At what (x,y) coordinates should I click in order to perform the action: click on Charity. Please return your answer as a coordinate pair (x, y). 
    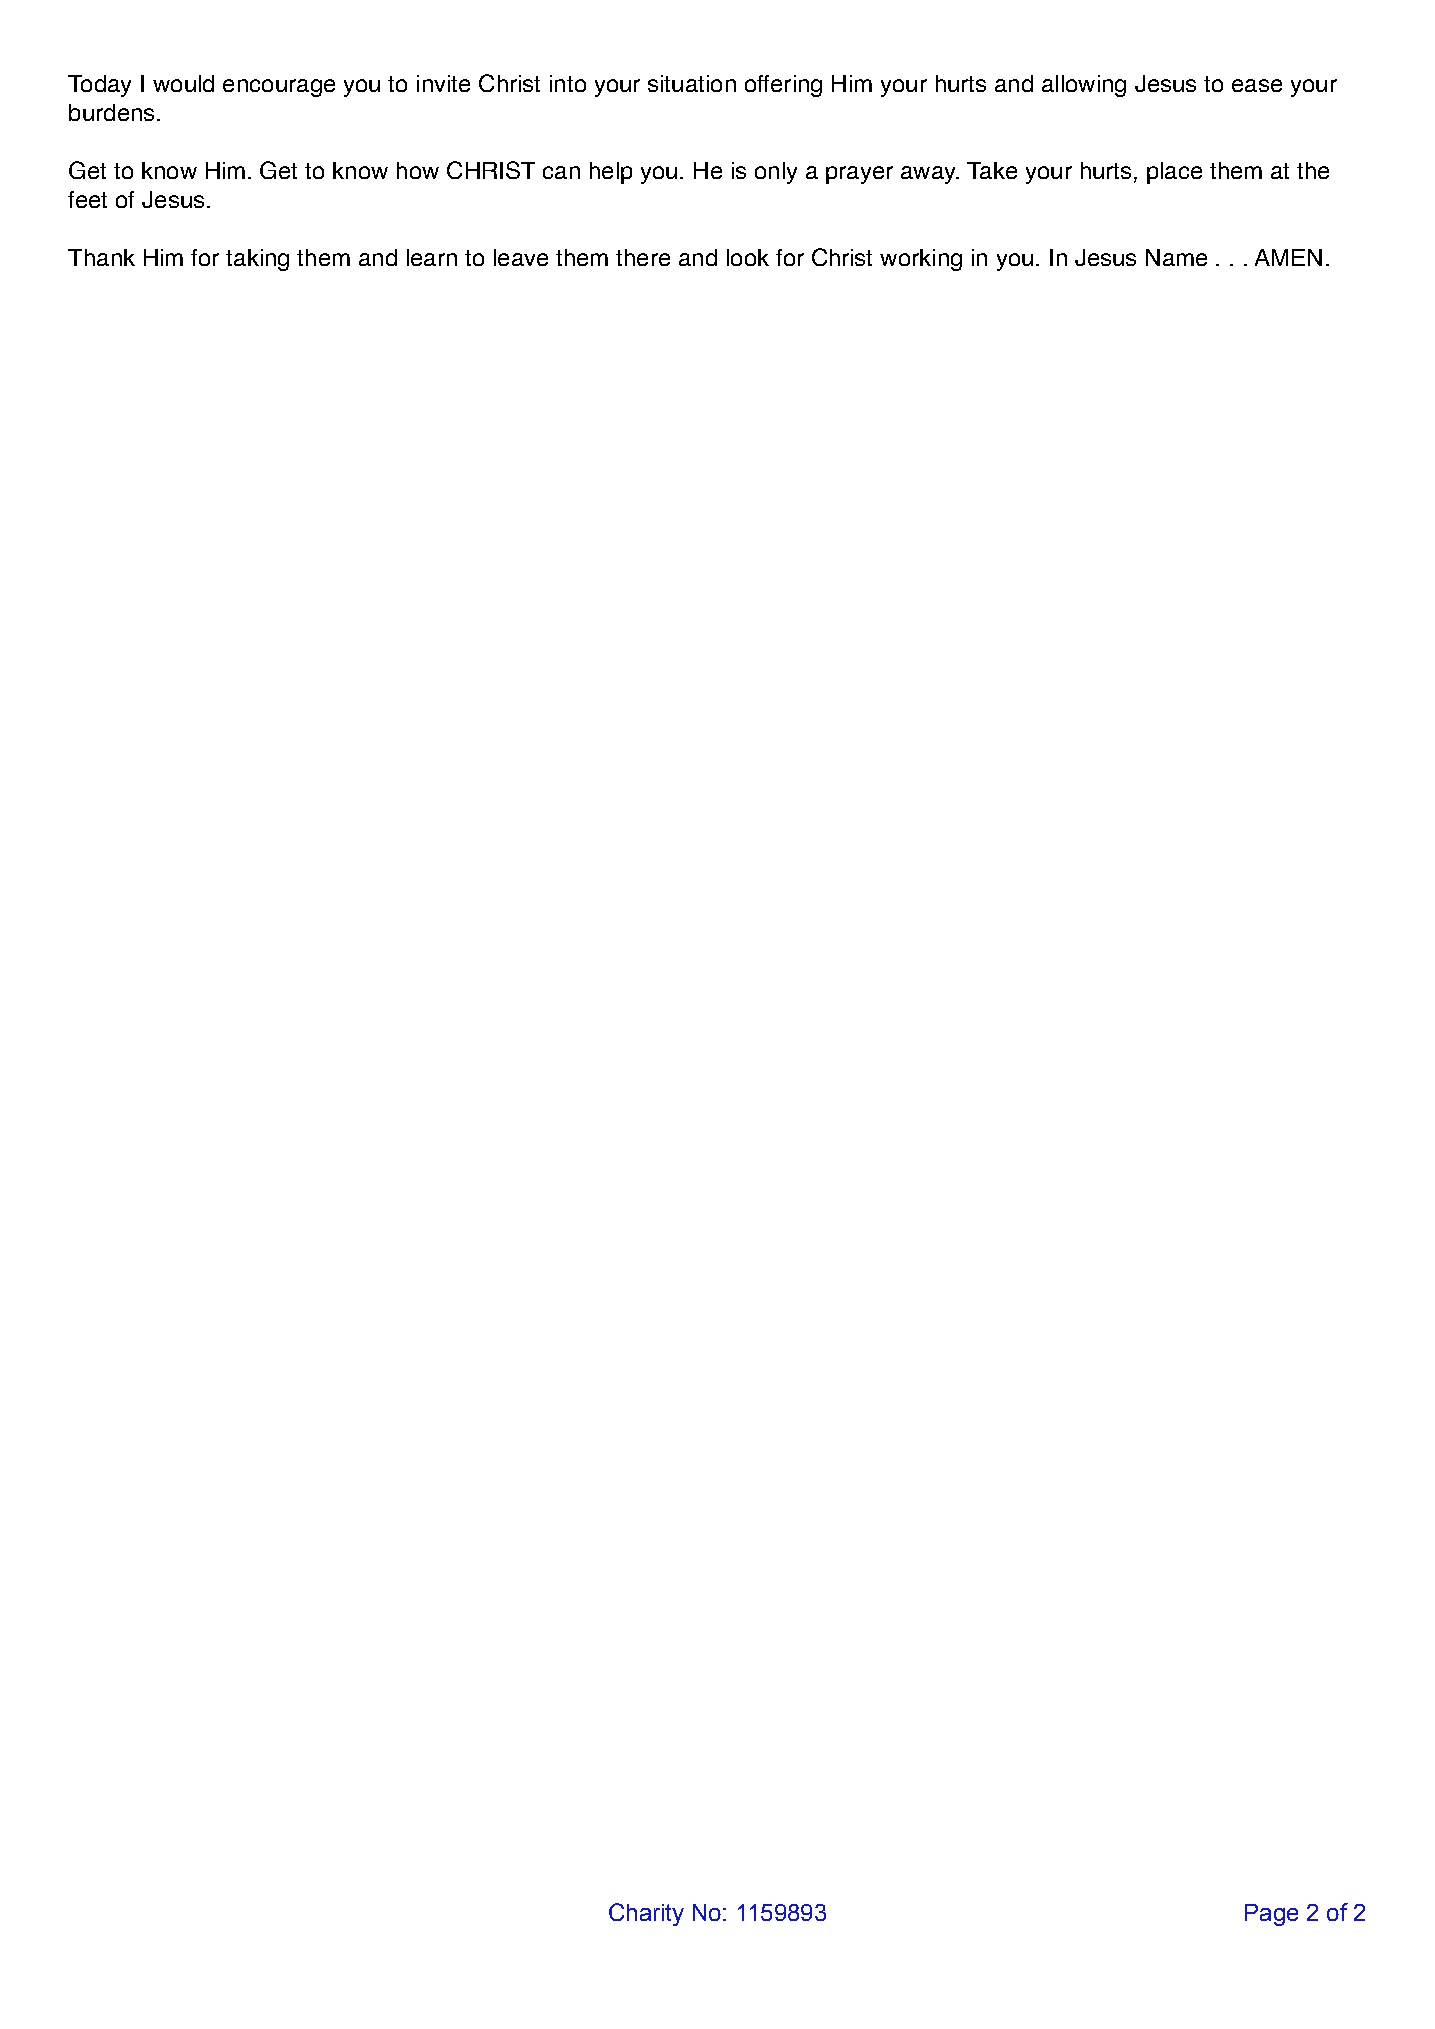
    Looking at the image, I should click on (646, 1914).
